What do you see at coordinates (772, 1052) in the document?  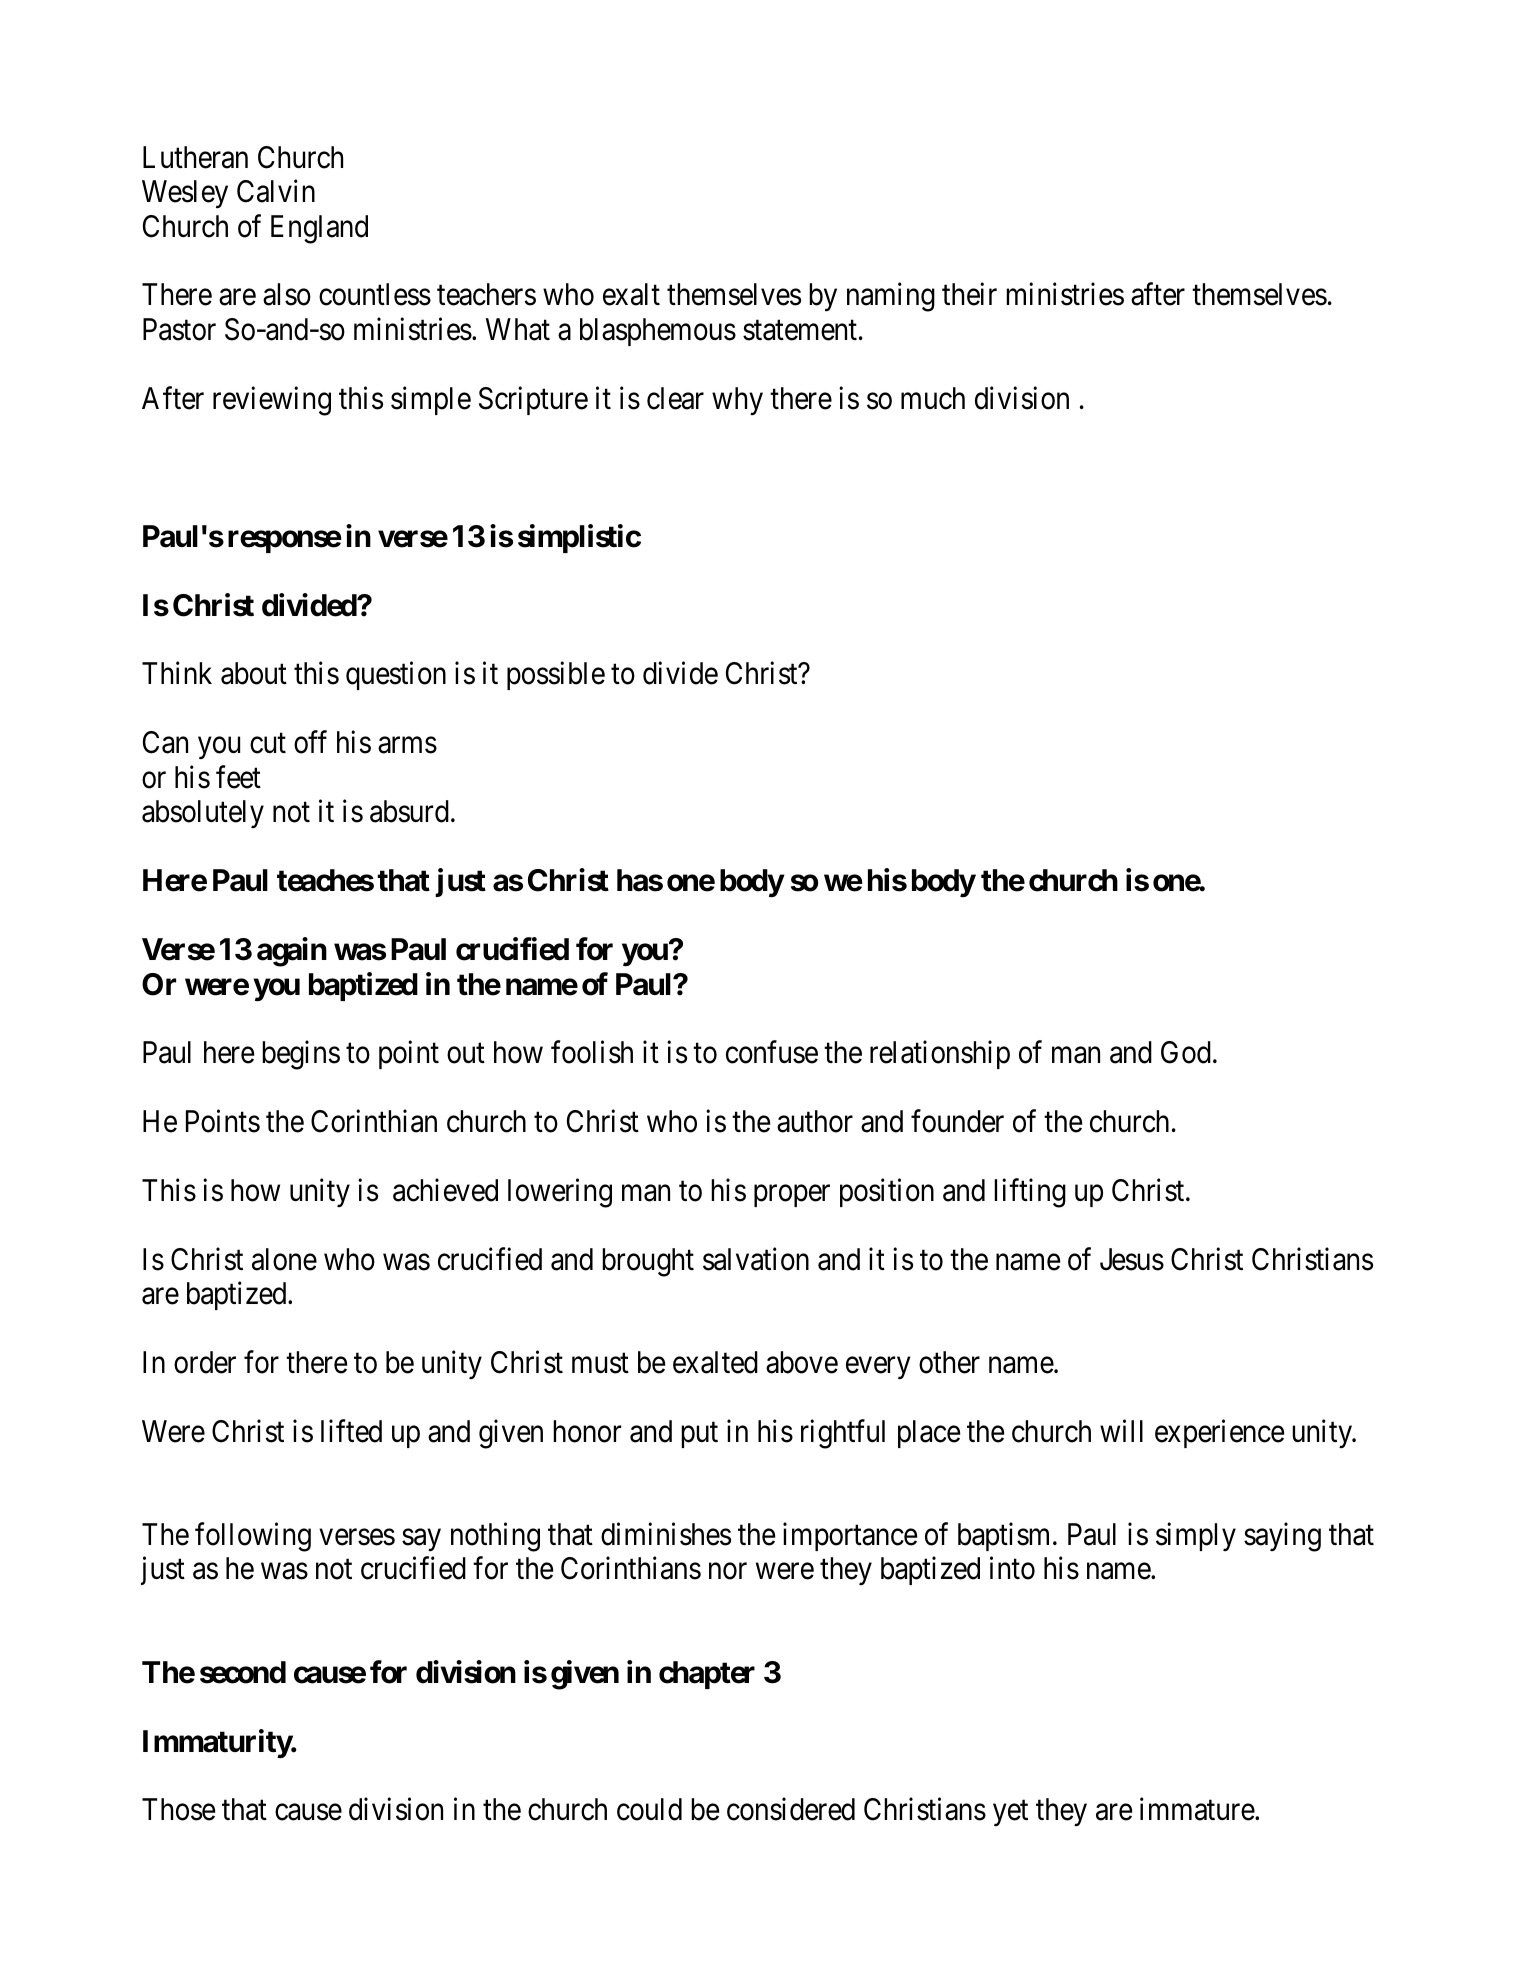 I see `confuse` at bounding box center [772, 1052].
